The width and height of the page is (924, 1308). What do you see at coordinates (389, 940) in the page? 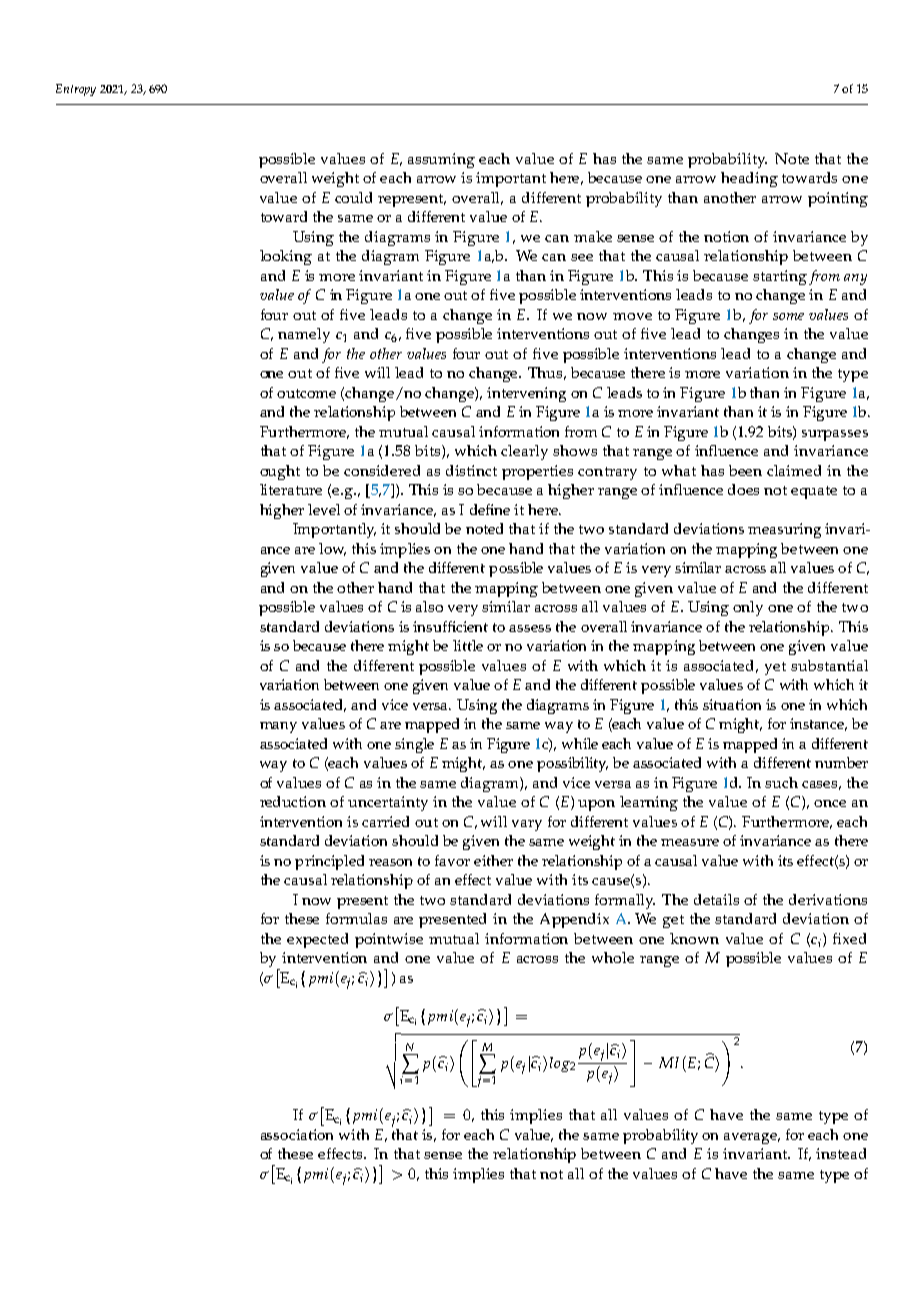
I see `pointwise` at bounding box center [389, 940].
